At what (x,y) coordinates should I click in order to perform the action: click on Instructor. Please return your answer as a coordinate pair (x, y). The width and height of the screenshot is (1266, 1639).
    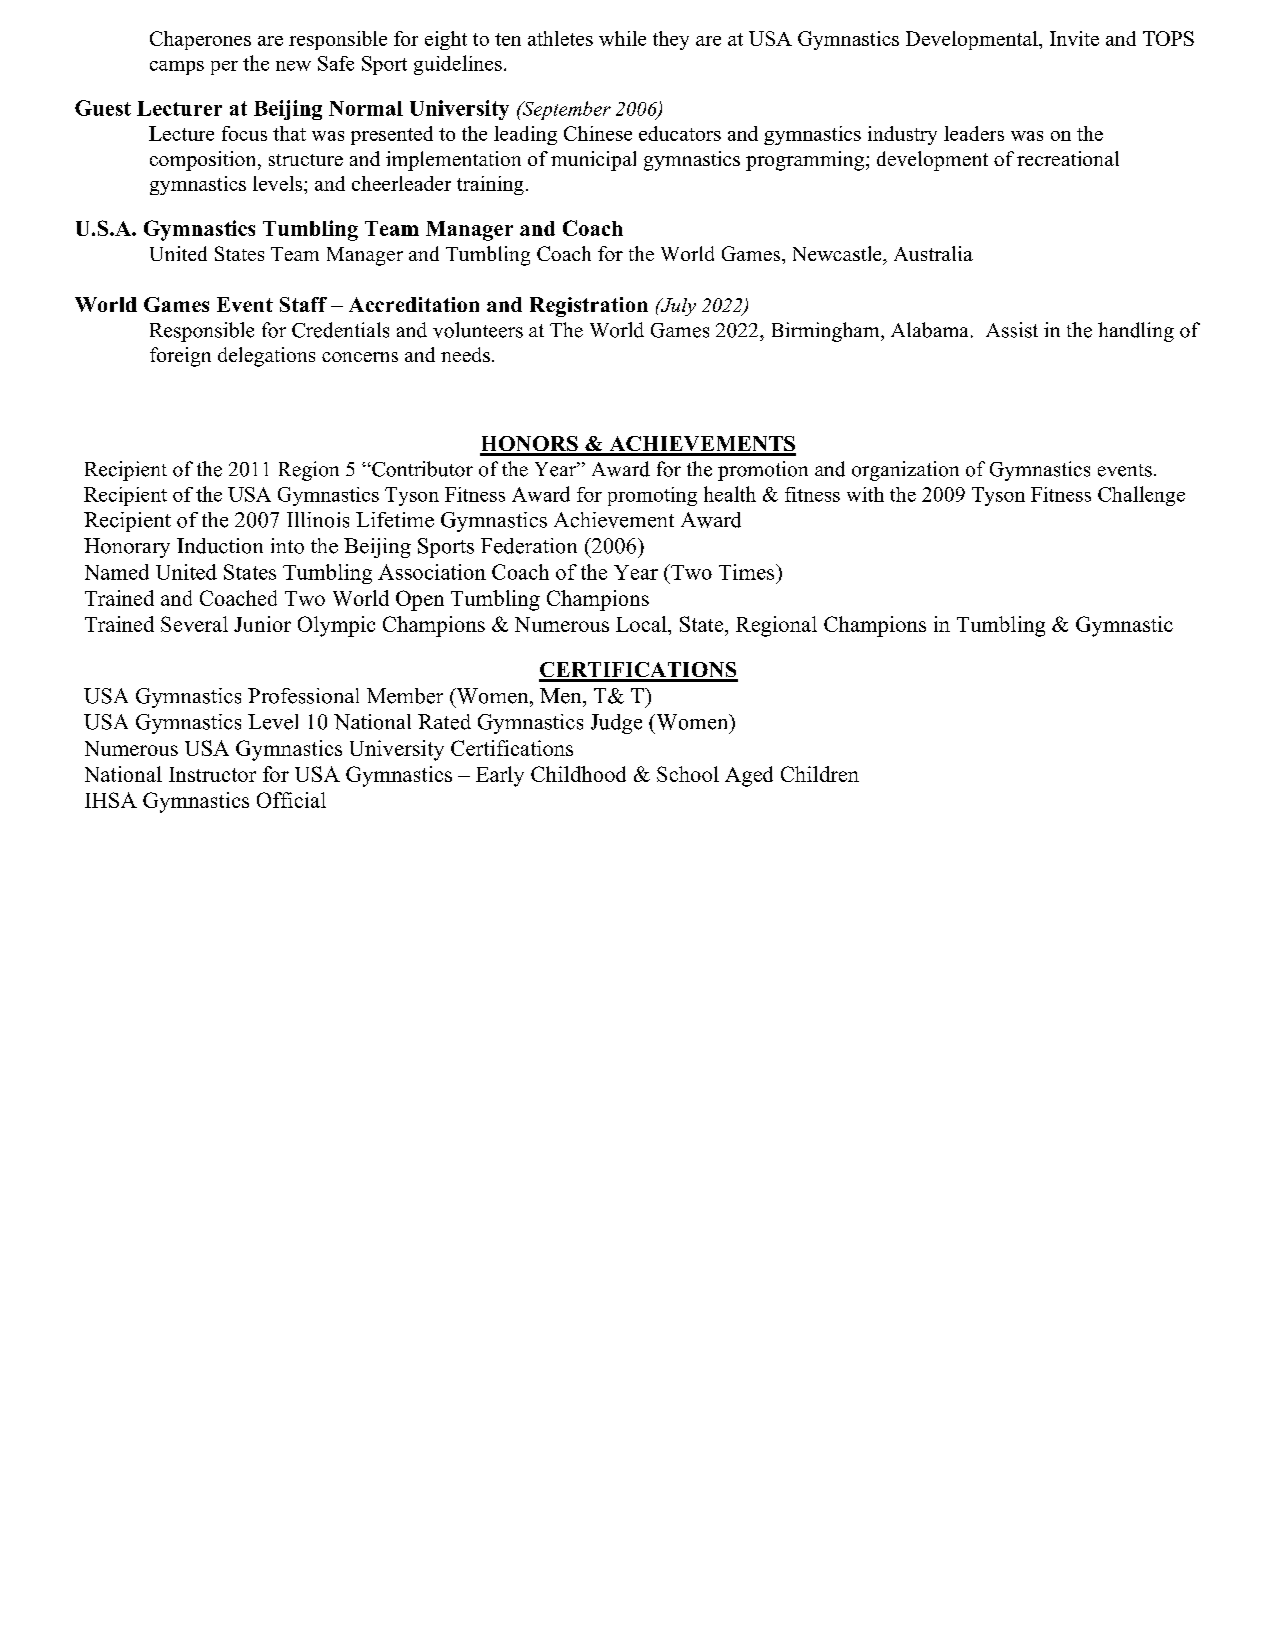
    Looking at the image, I should click on (212, 774).
